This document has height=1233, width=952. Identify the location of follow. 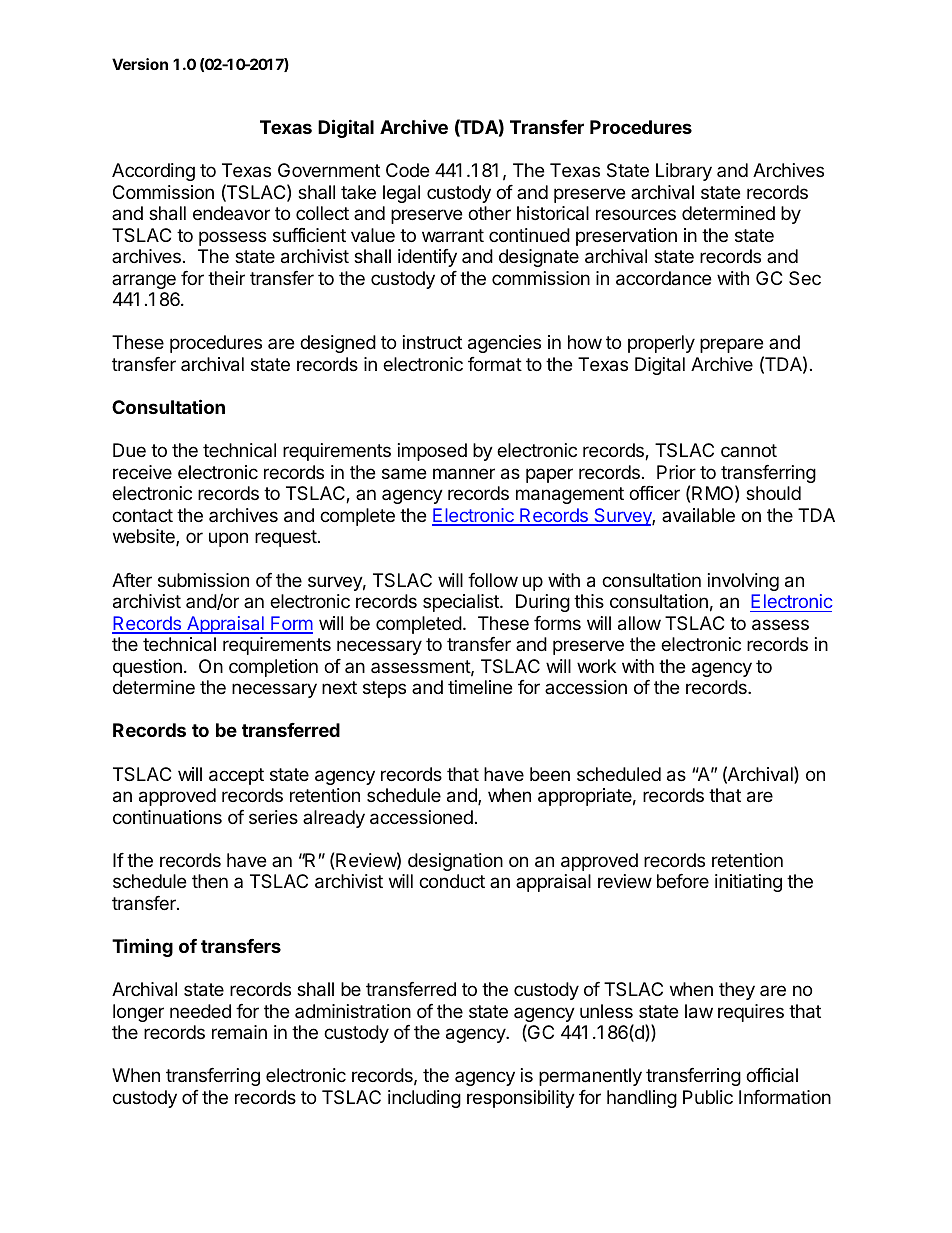
(493, 580).
